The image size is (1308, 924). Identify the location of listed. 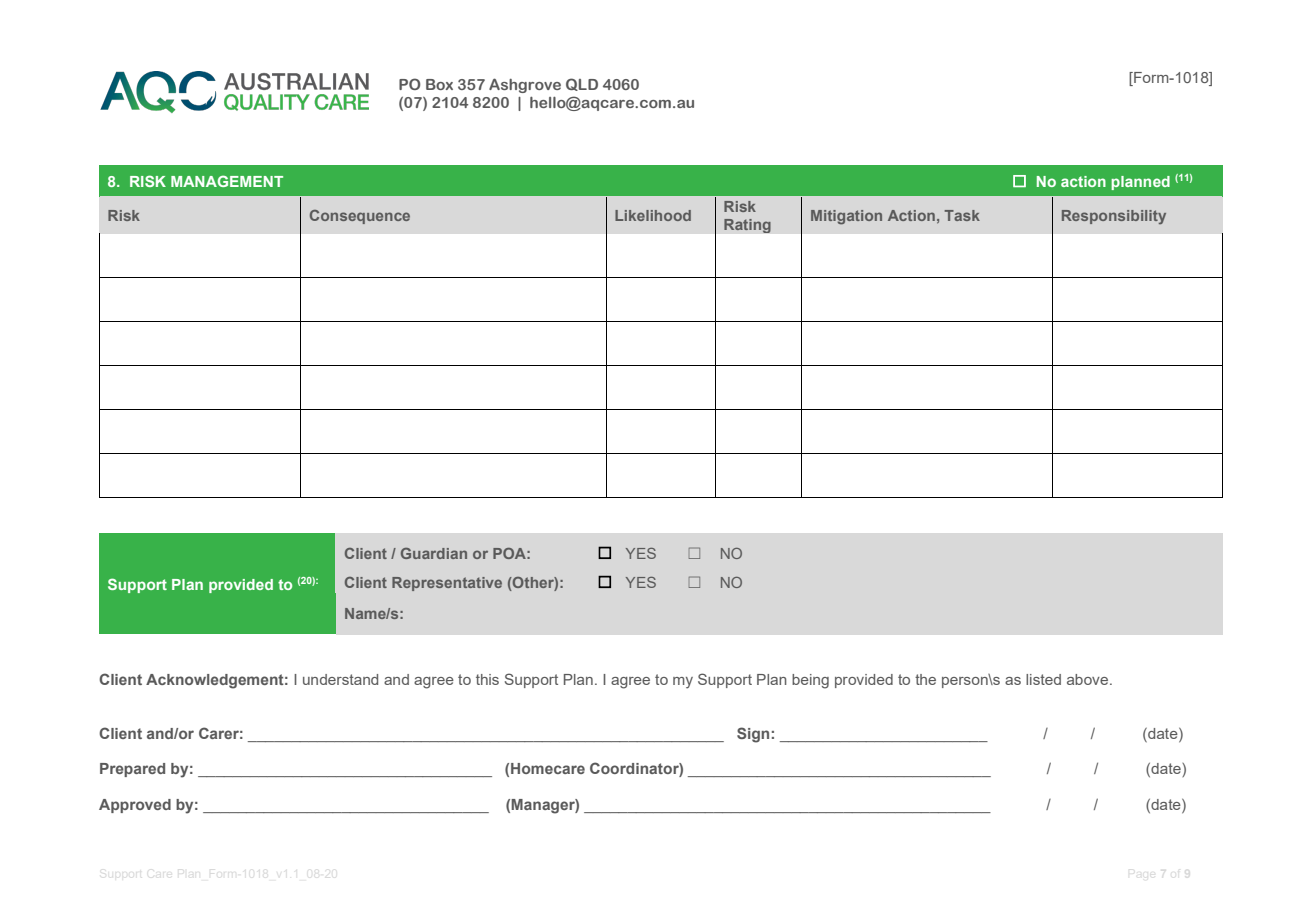
(1043, 679).
